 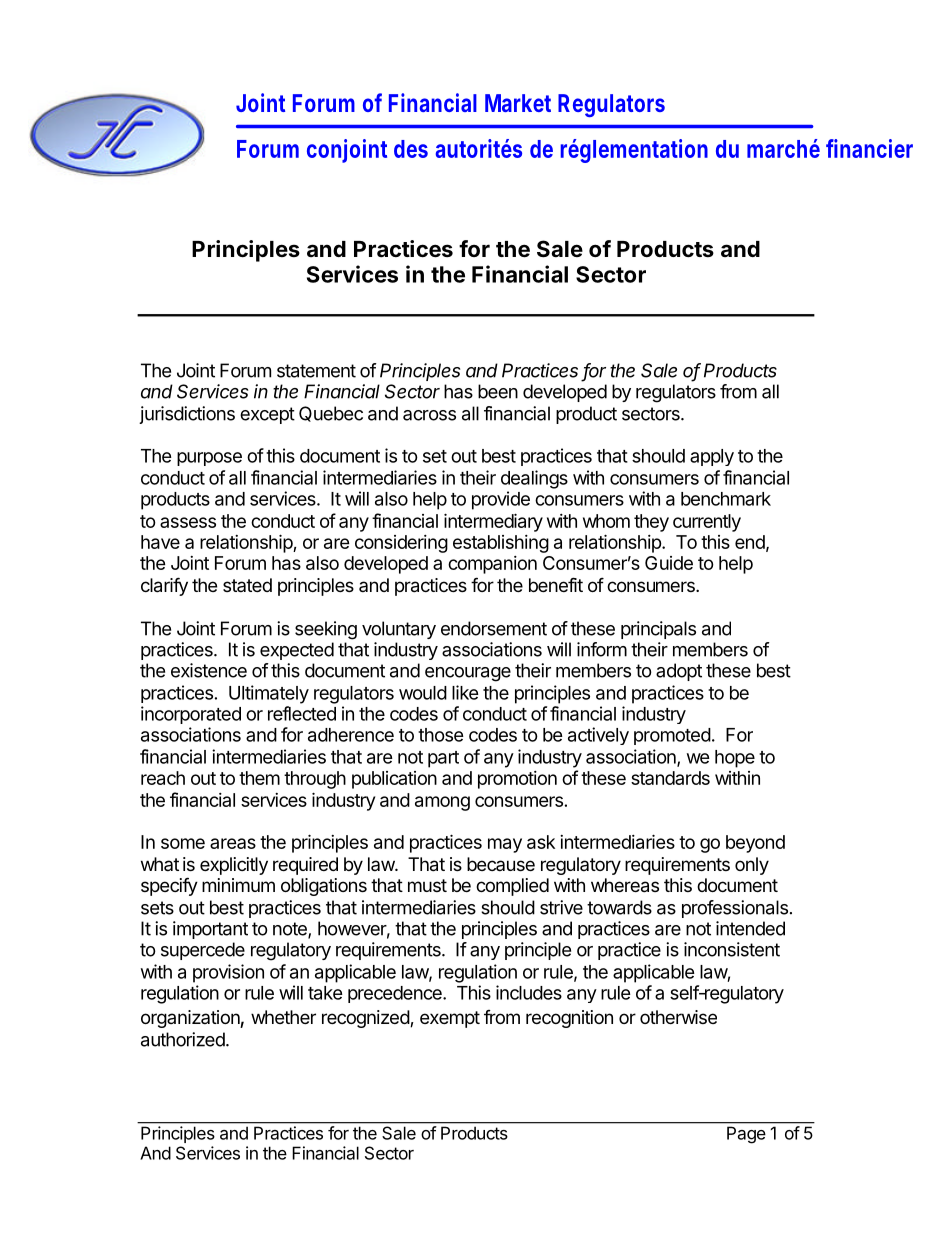 I want to click on them, so click(x=259, y=778).
